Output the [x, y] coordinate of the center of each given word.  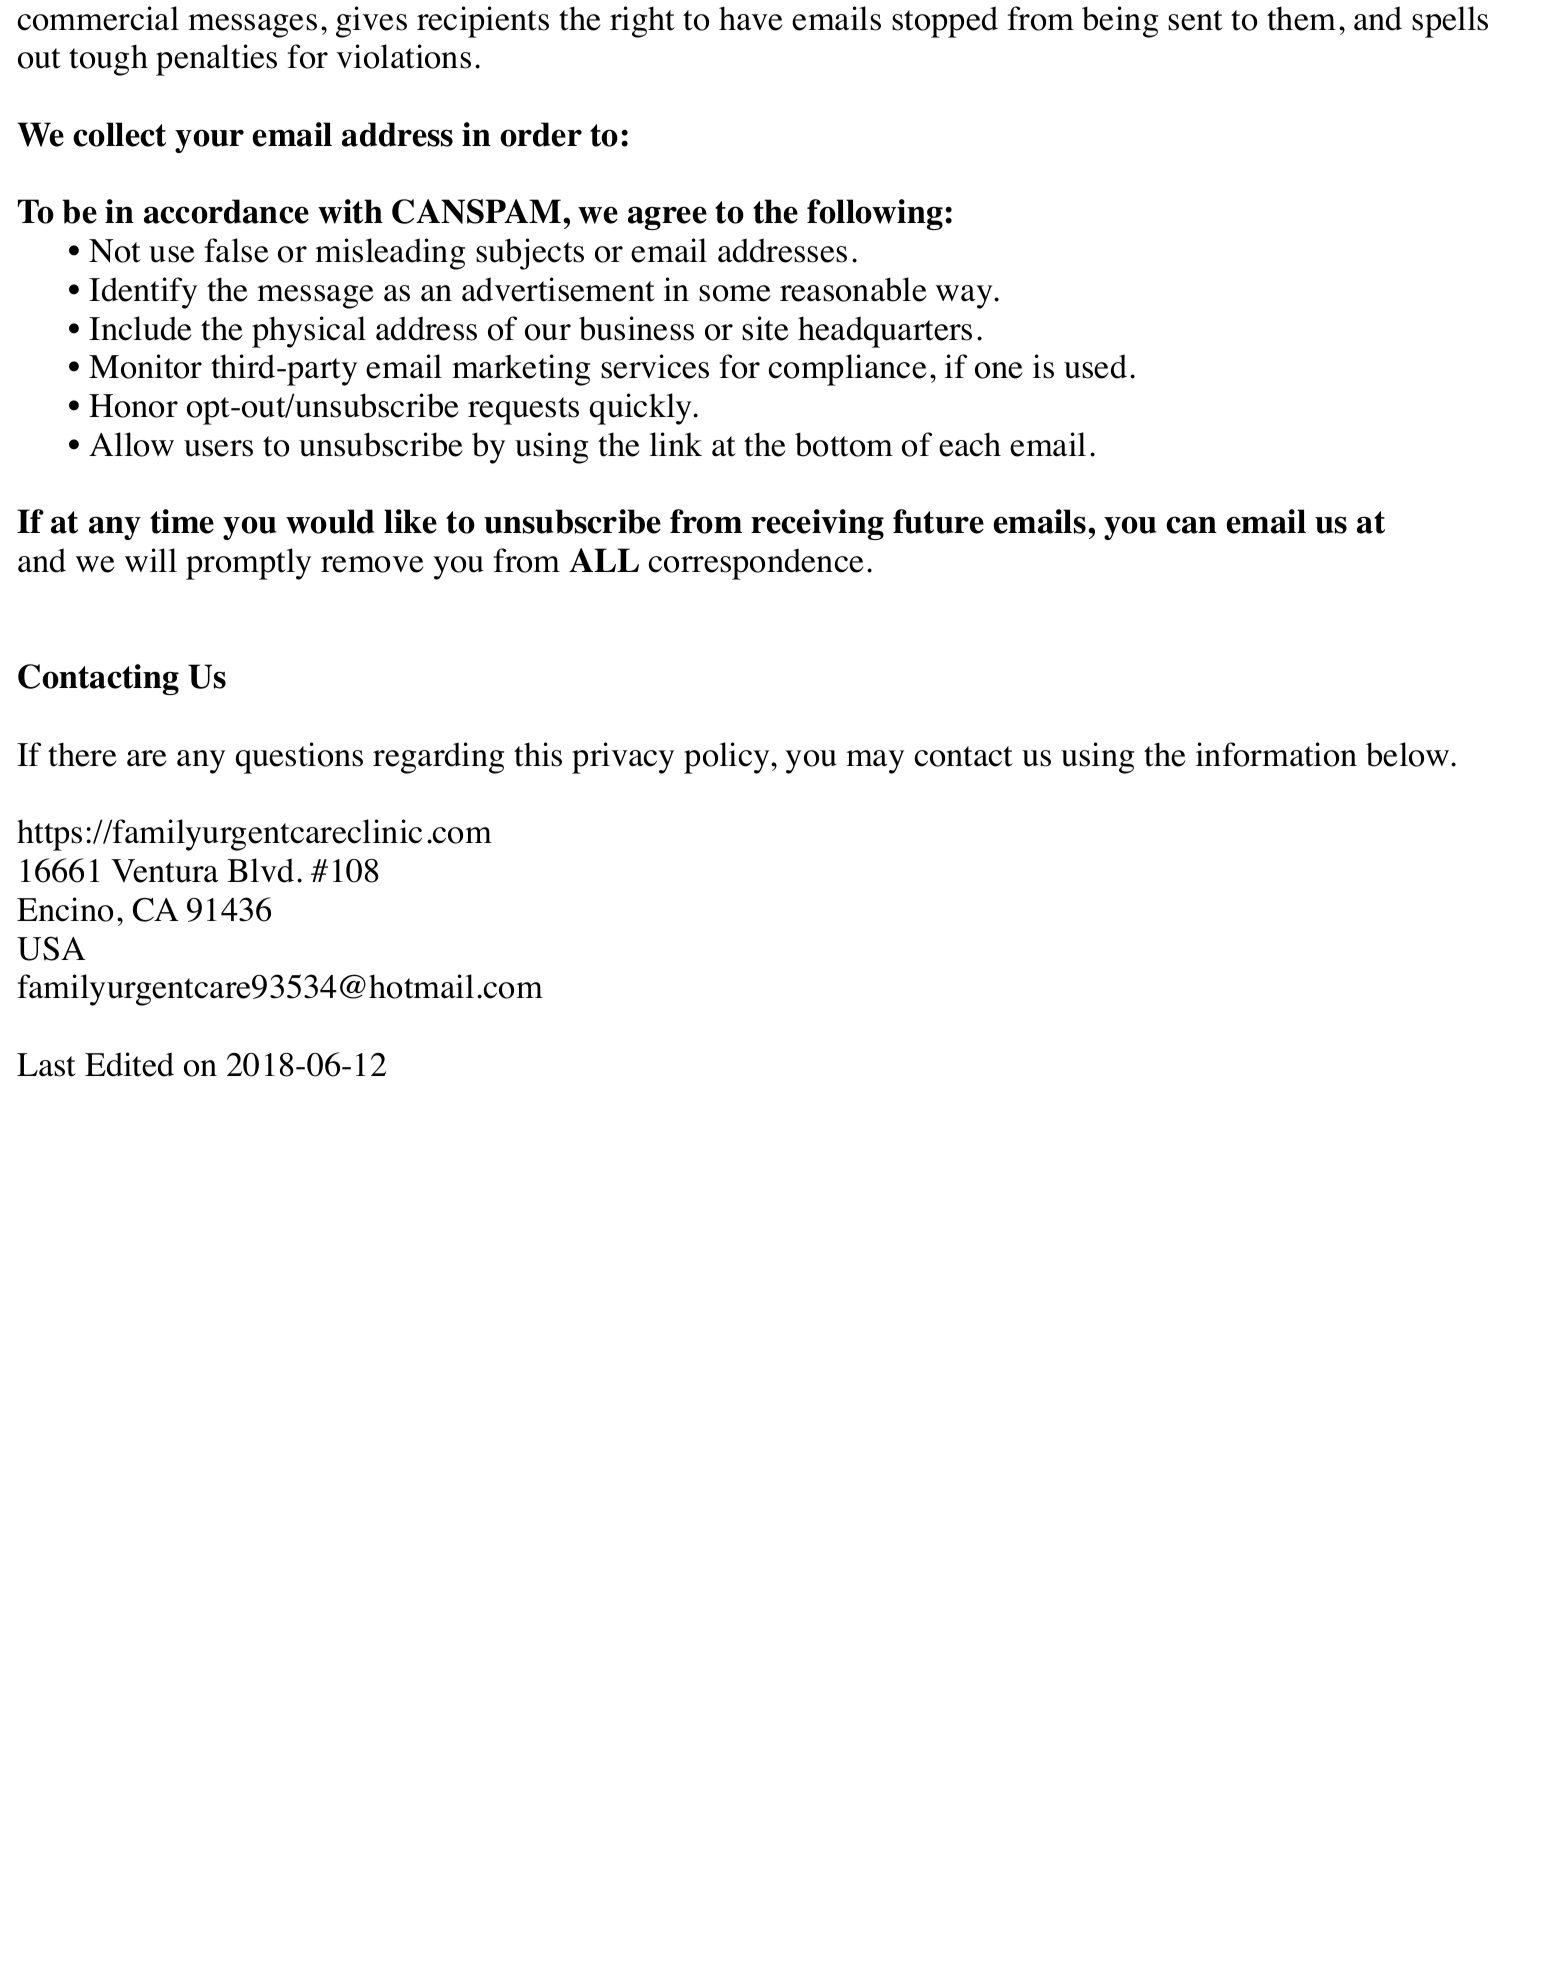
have [751, 18]
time [182, 521]
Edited [129, 1064]
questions [299, 758]
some [735, 293]
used [1095, 366]
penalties [216, 60]
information [1276, 754]
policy [728, 758]
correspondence [756, 564]
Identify [143, 293]
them [1301, 18]
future [938, 521]
